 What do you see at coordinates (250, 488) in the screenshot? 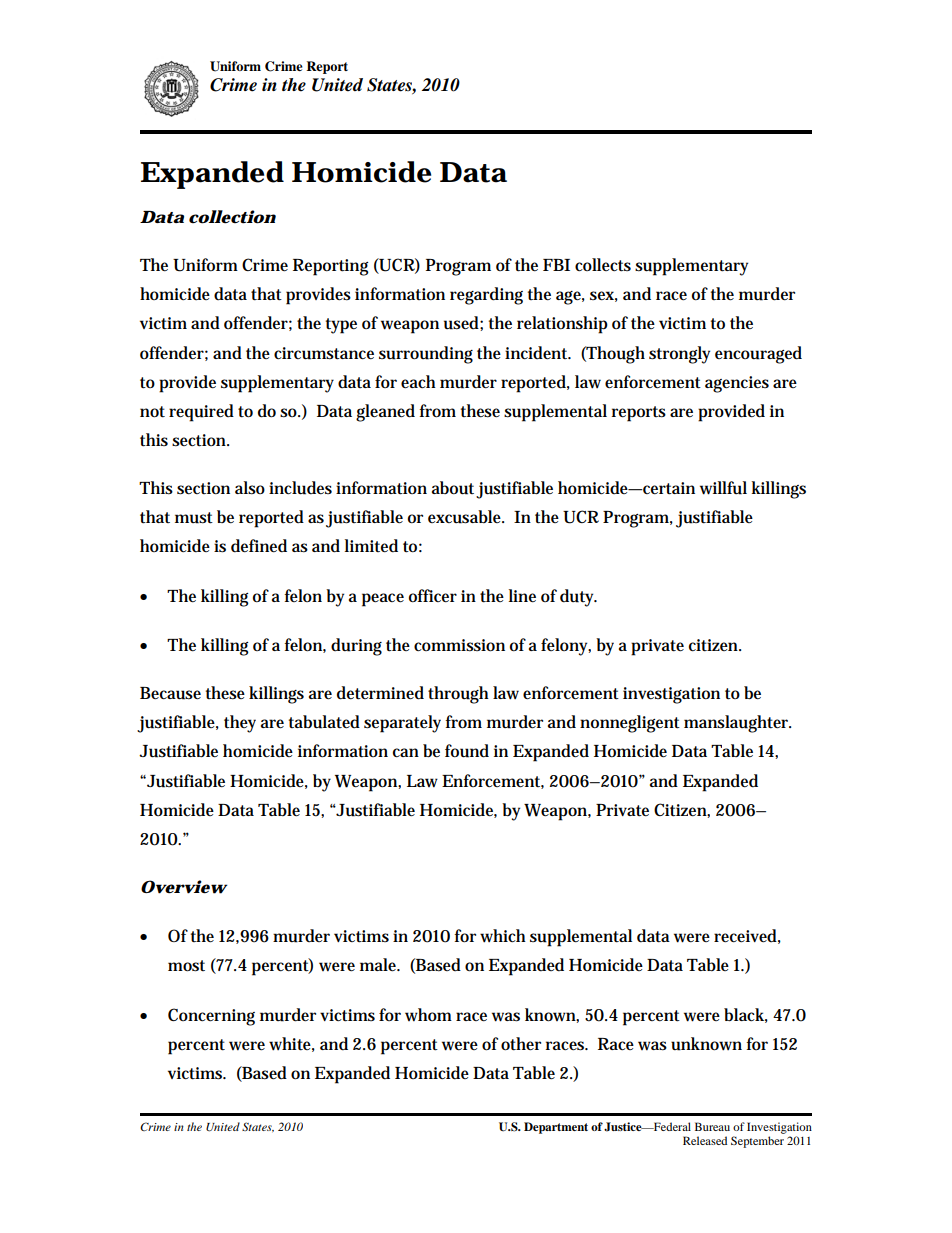
I see `also` at bounding box center [250, 488].
